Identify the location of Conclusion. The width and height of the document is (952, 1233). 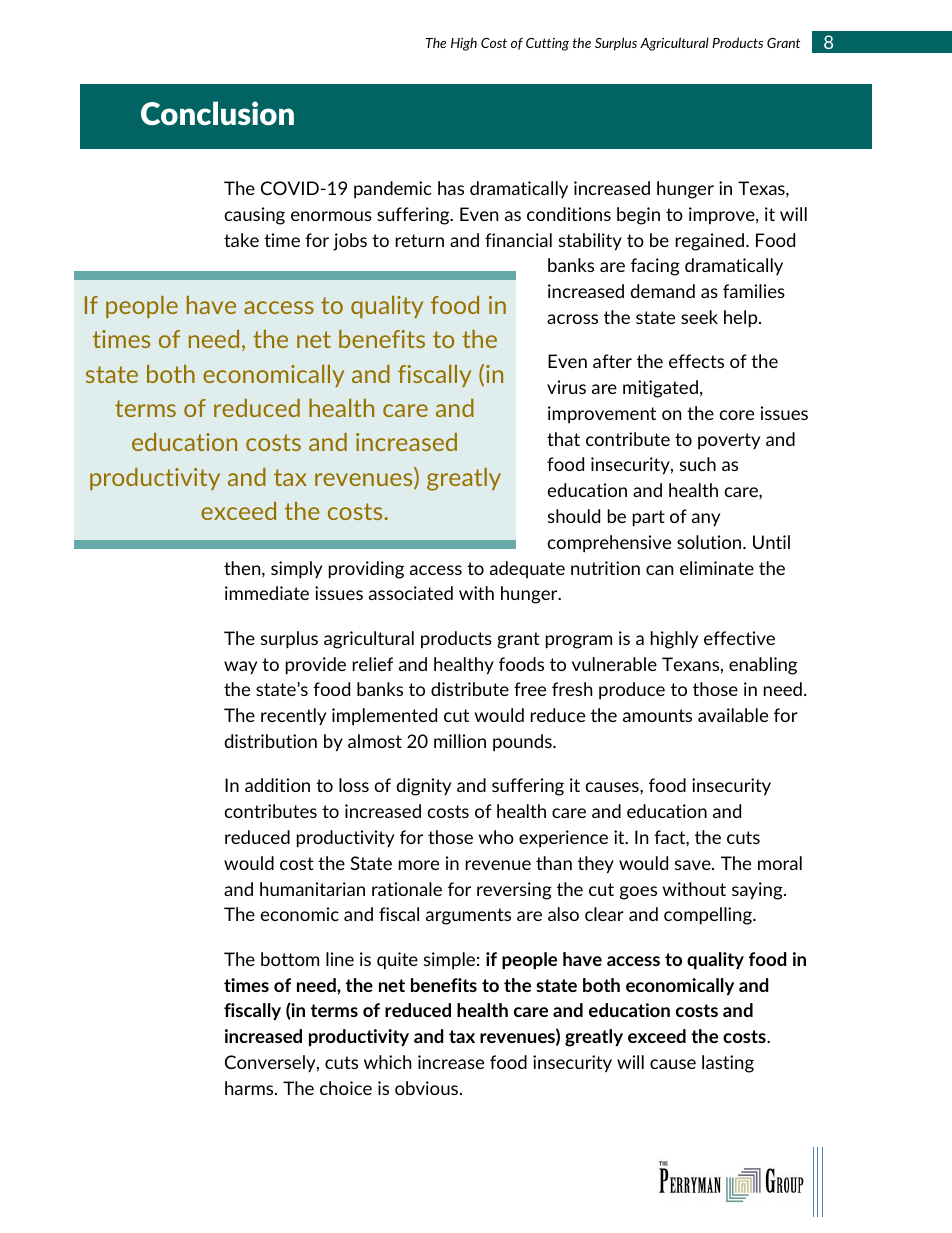
(217, 113).
